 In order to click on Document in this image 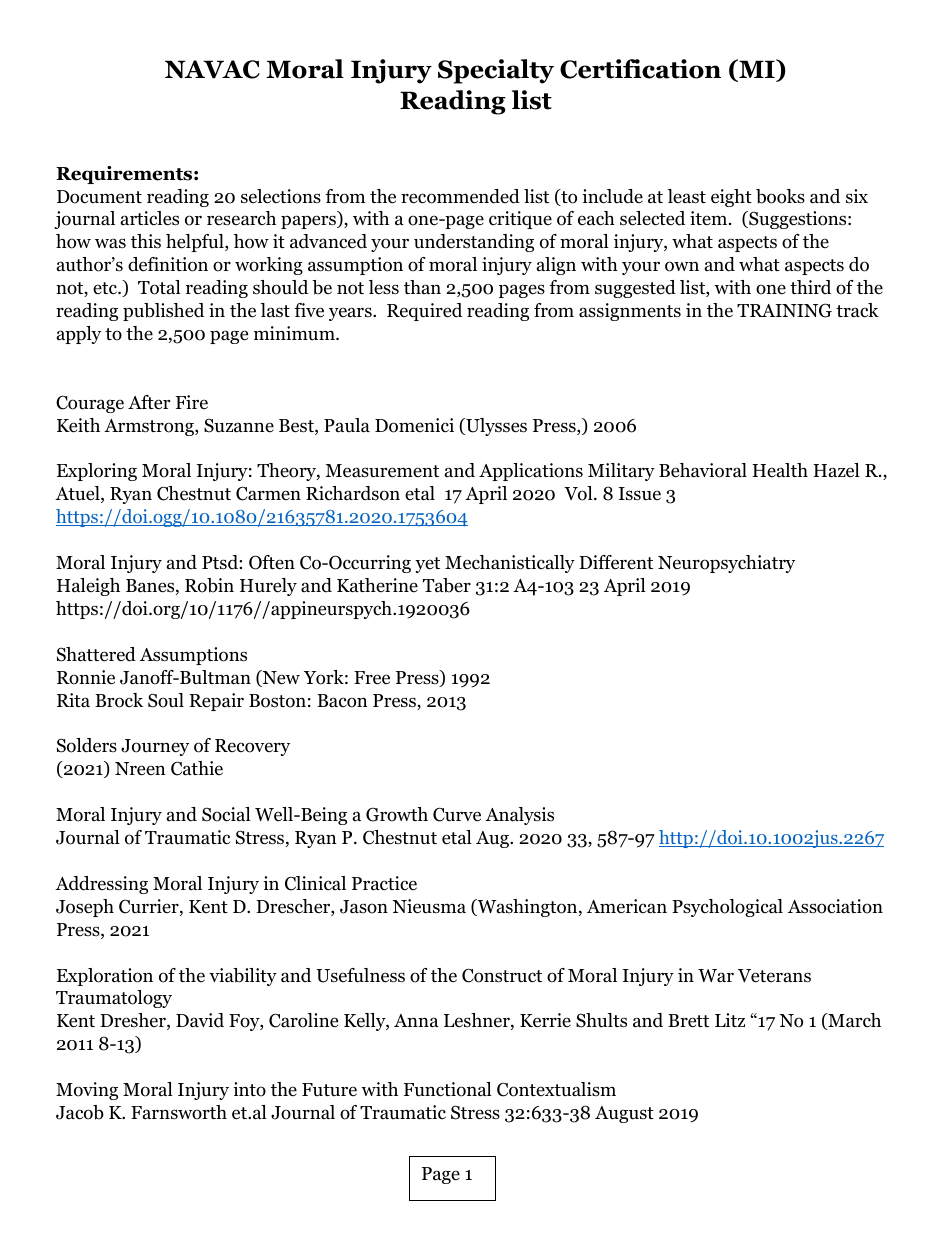, I will do `click(99, 197)`.
